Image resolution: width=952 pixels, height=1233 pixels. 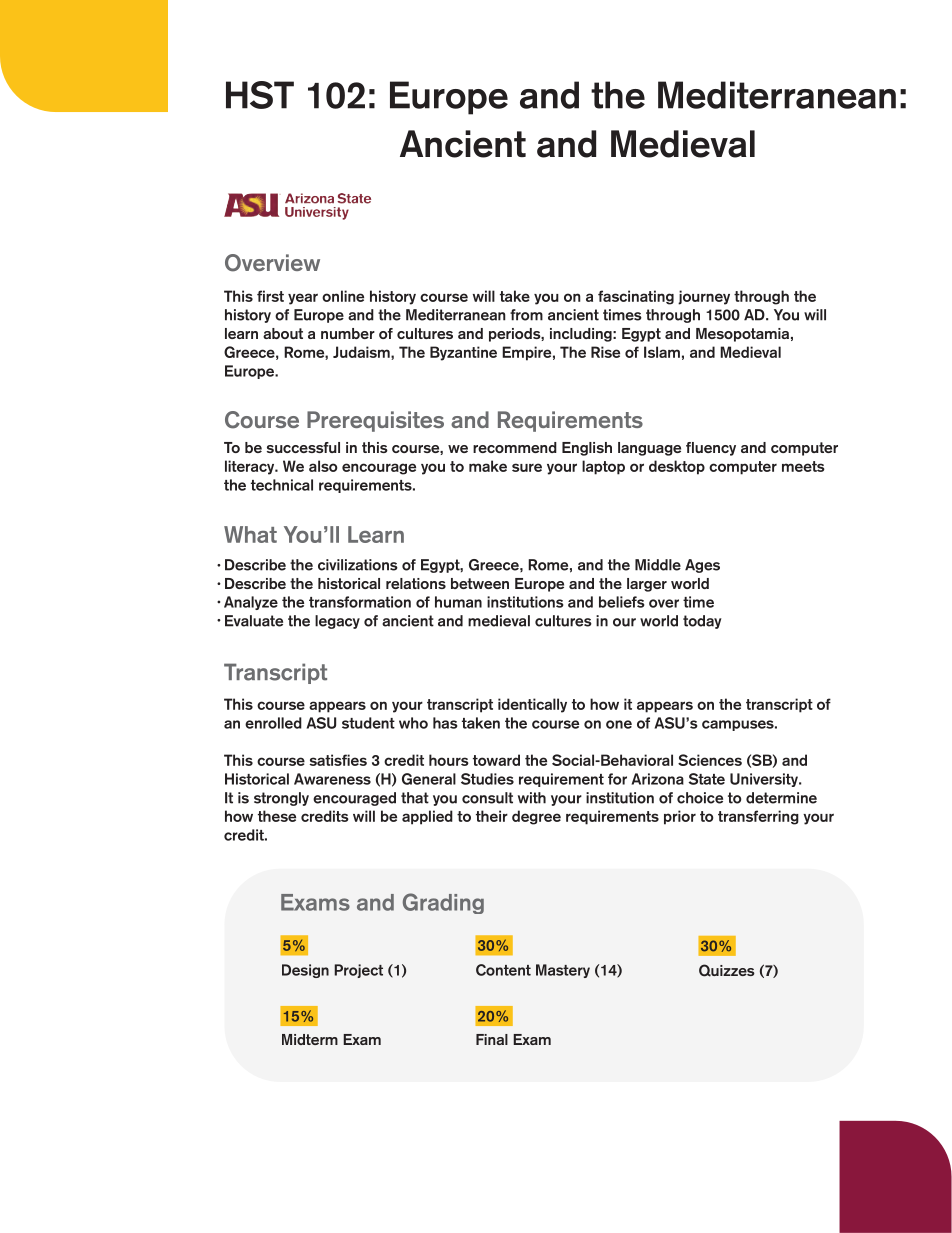 I want to click on journey, so click(x=704, y=297).
